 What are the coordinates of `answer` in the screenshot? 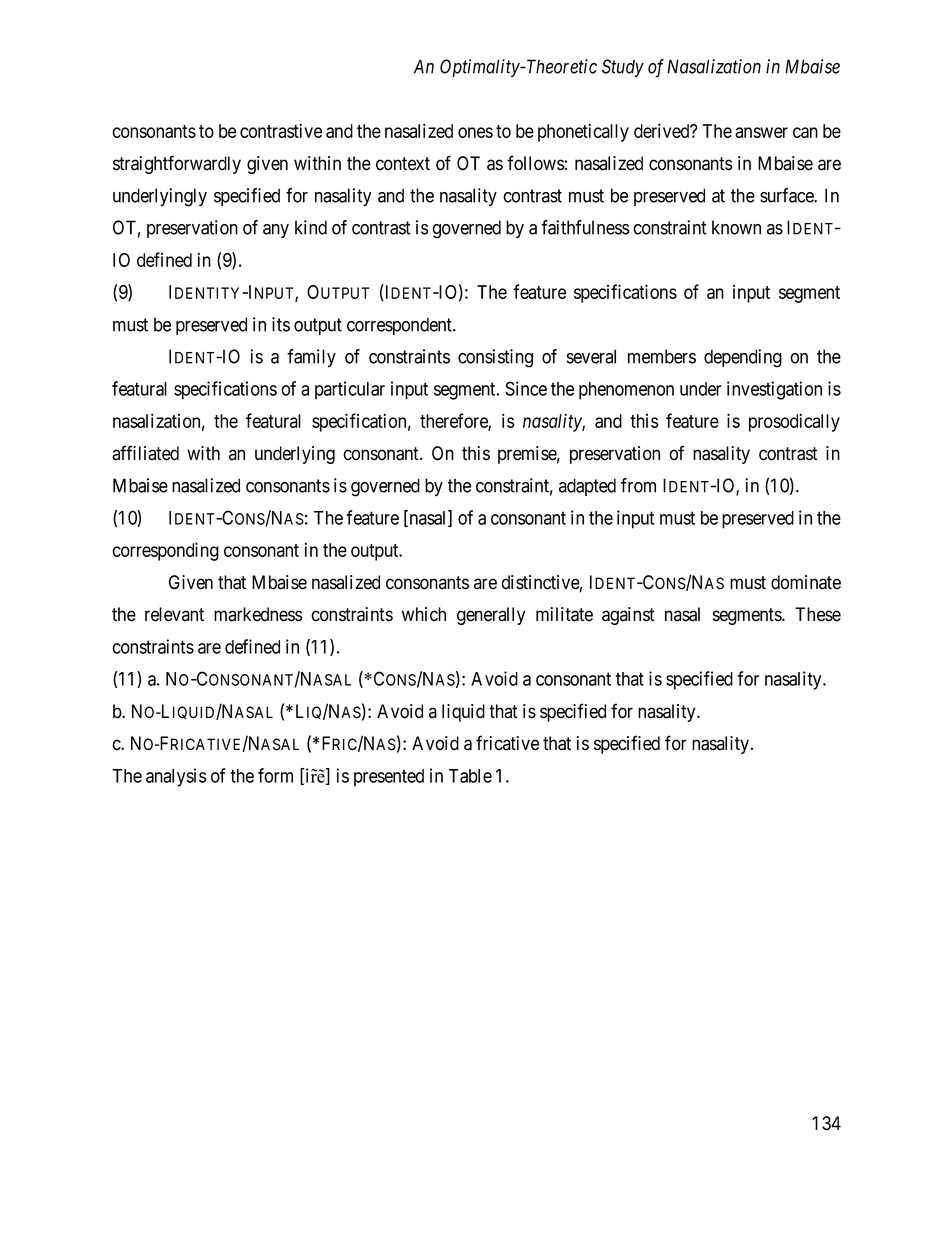 It's located at (761, 132).
